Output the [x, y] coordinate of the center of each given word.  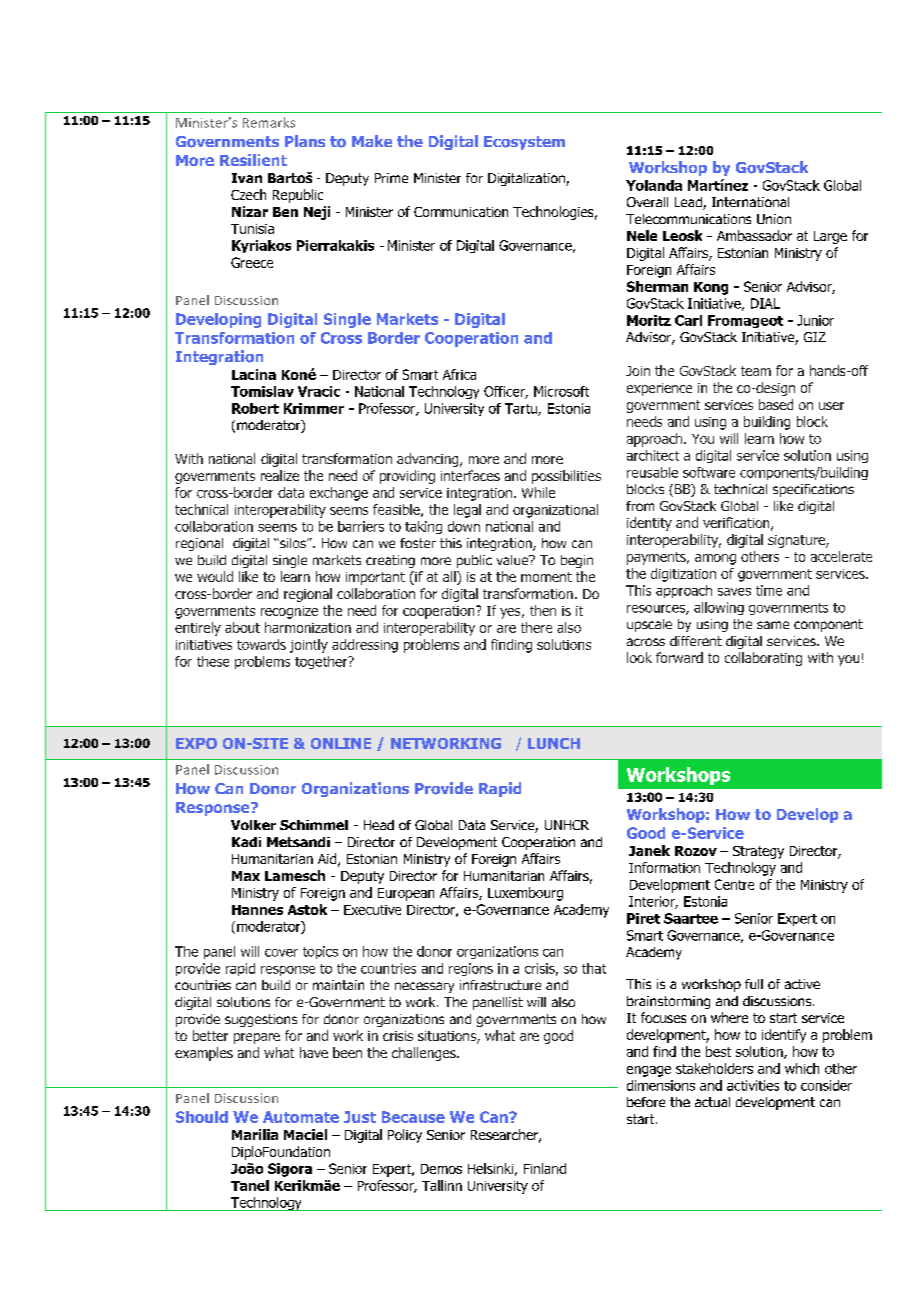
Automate [301, 1117]
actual [712, 1102]
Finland [545, 1168]
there [536, 627]
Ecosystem [524, 143]
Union [774, 219]
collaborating [763, 659]
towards [261, 644]
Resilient [253, 160]
